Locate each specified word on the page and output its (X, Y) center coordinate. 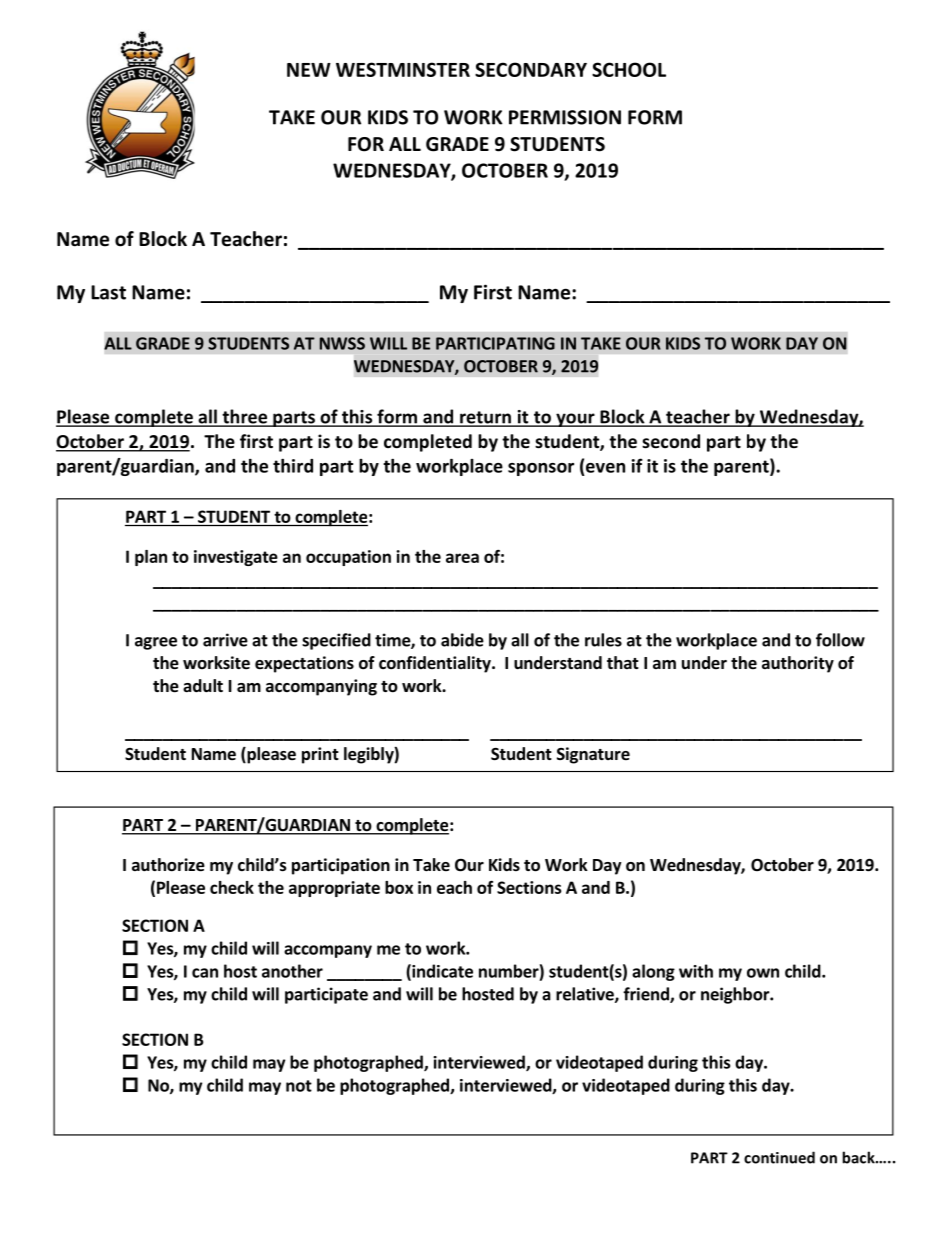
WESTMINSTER (403, 69)
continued (779, 1157)
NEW (309, 70)
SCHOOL (629, 69)
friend (647, 995)
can (205, 973)
